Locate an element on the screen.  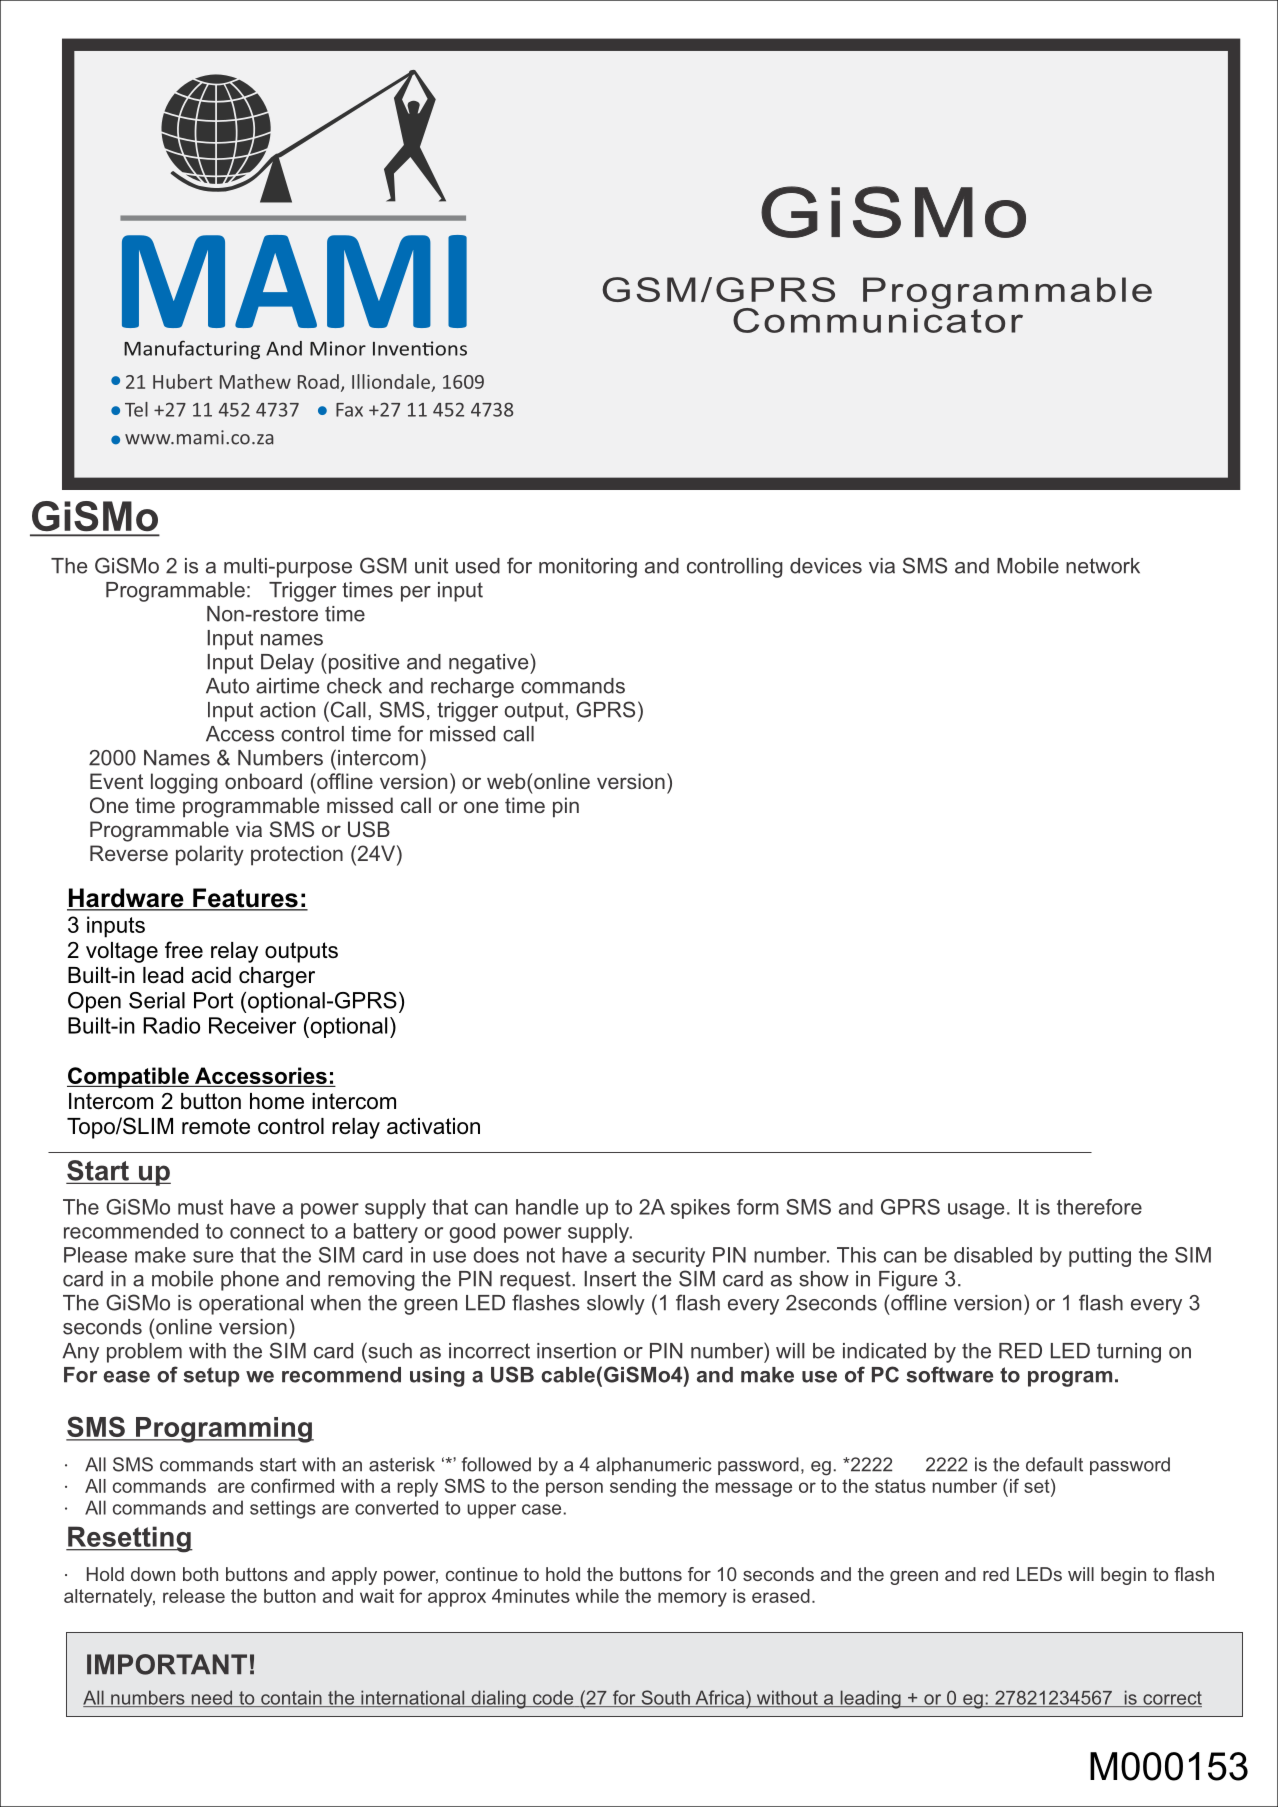
network is located at coordinates (1103, 566).
